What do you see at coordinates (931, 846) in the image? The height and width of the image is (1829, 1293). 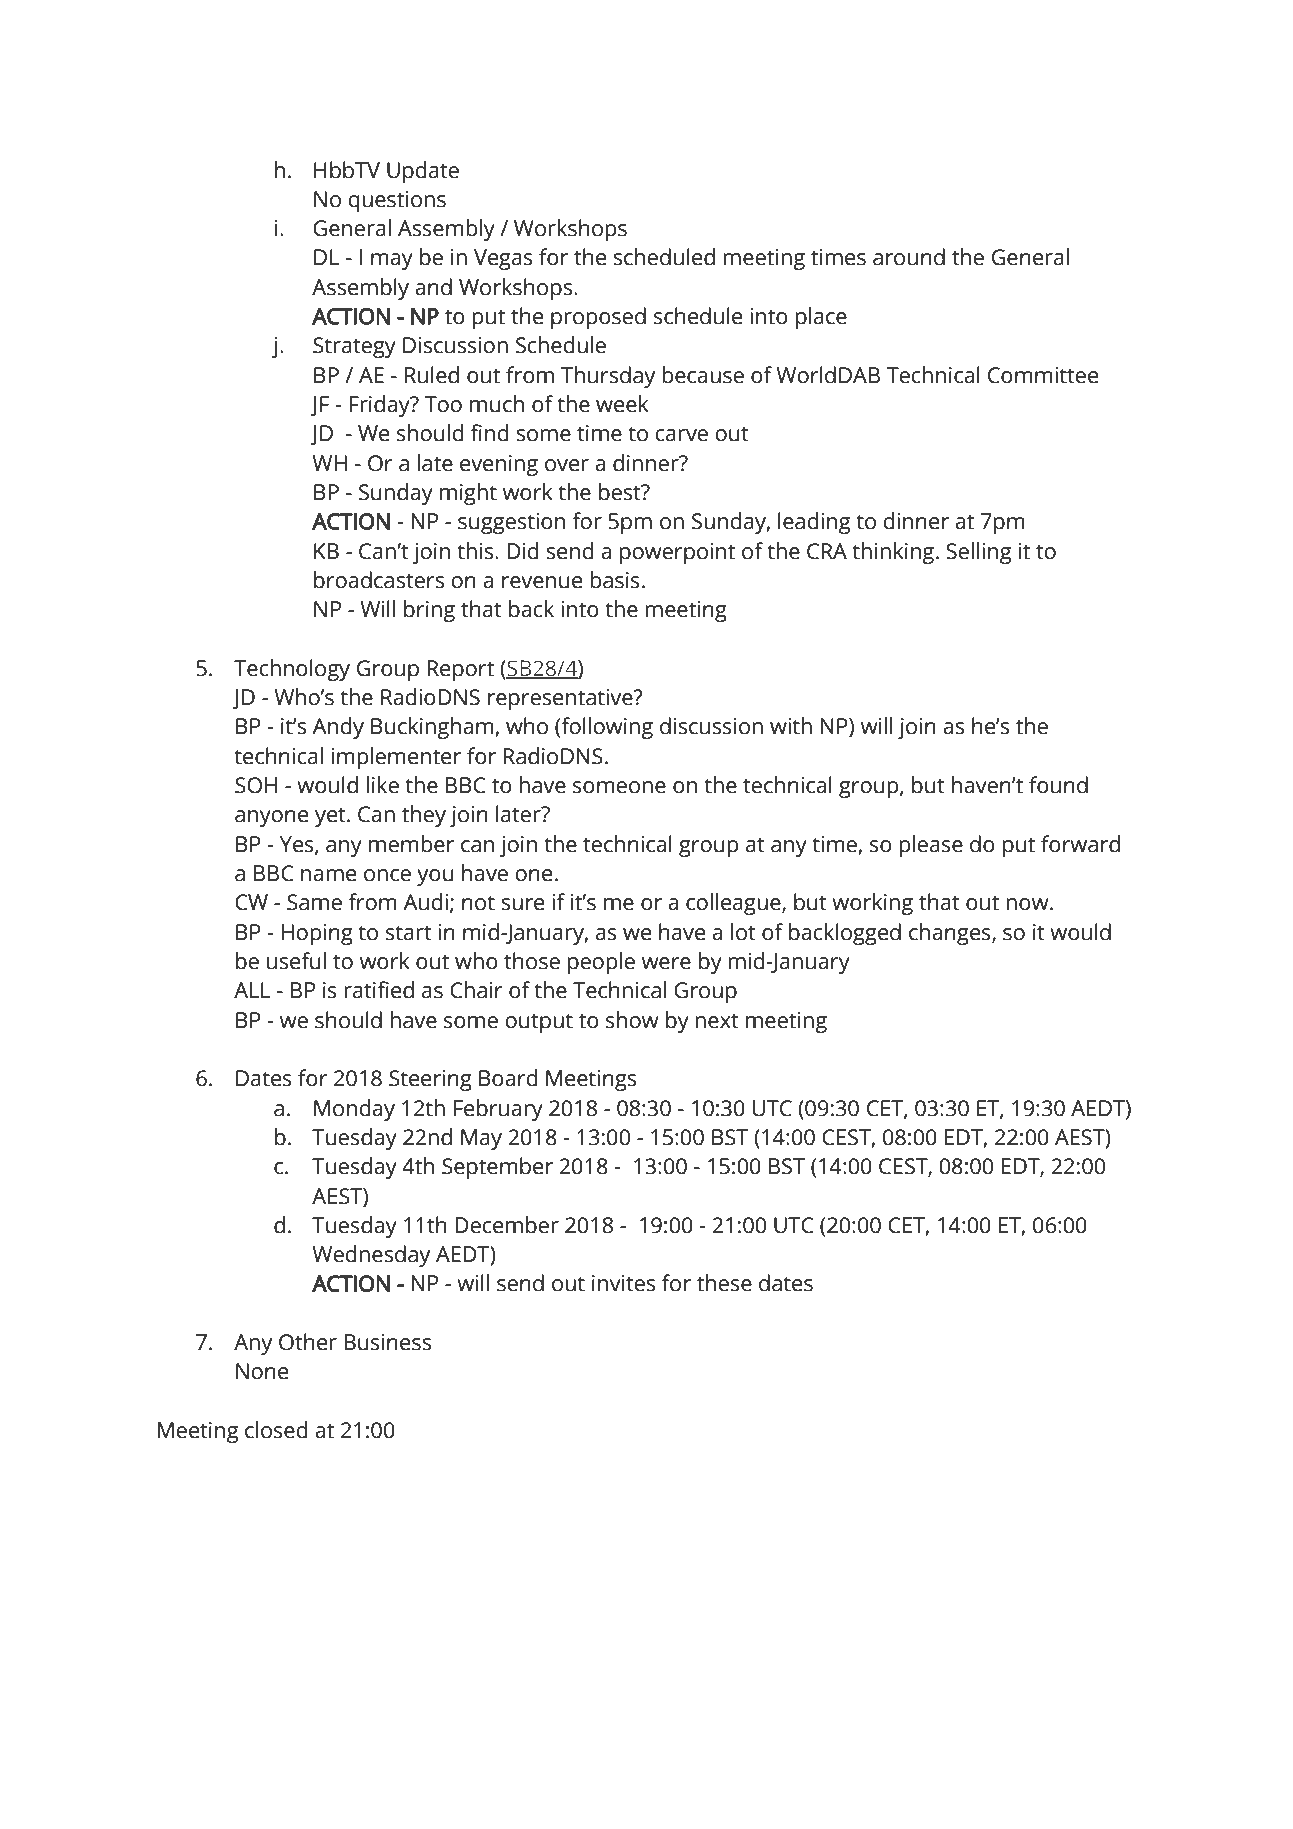 I see `please` at bounding box center [931, 846].
